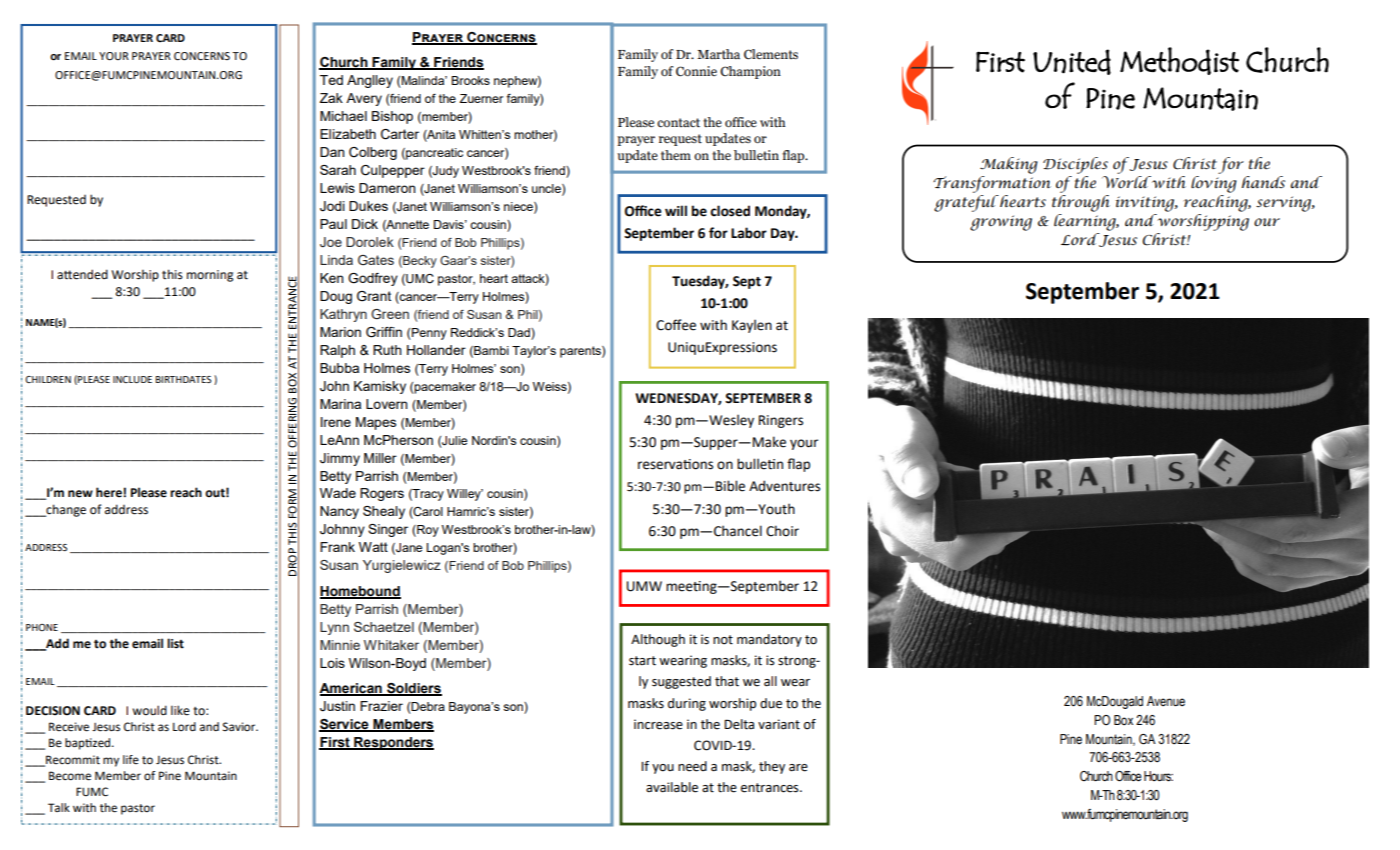 Image resolution: width=1400 pixels, height=850 pixels. I want to click on United, so click(1072, 62).
